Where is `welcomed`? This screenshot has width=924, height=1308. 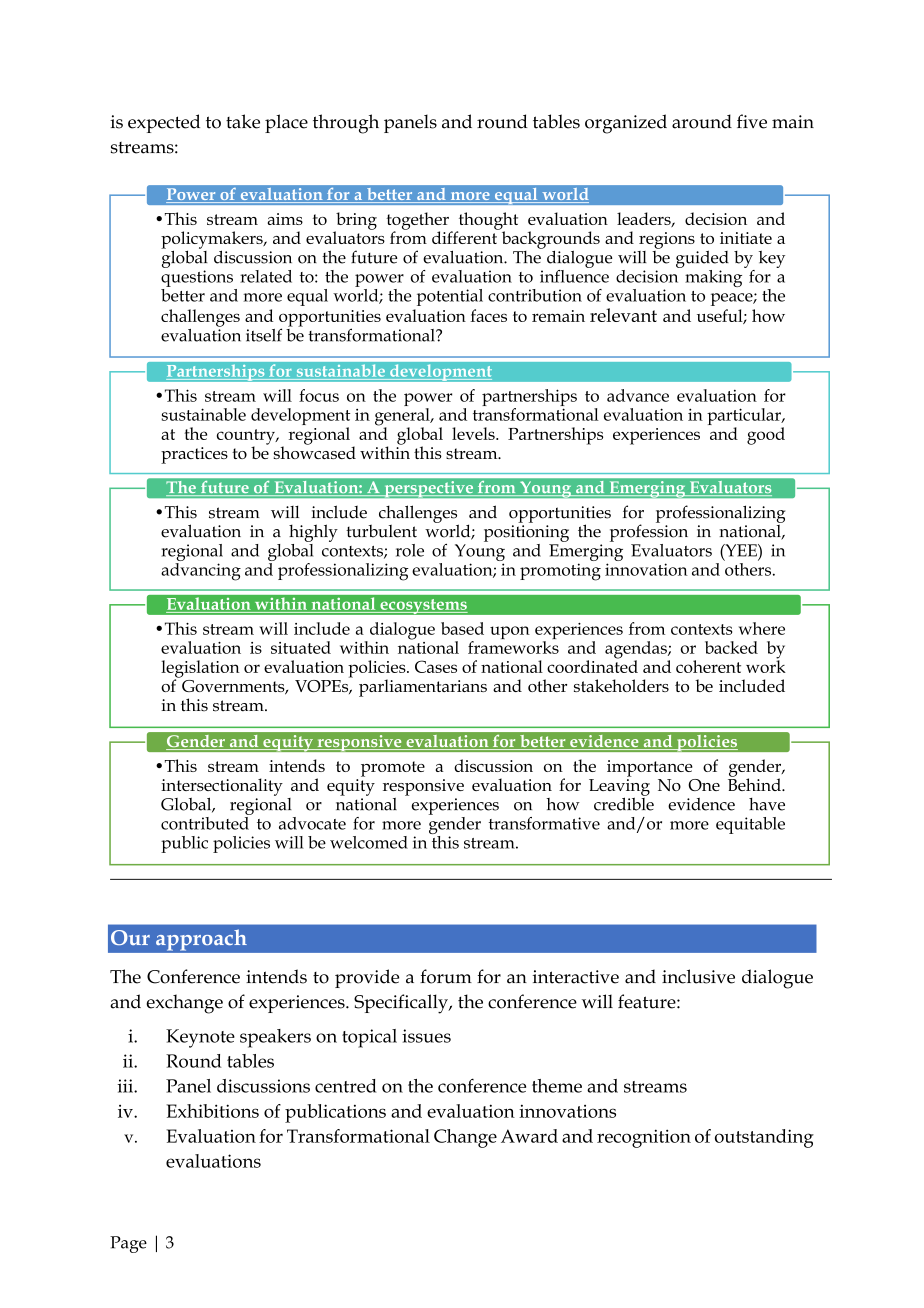 welcomed is located at coordinates (369, 842).
